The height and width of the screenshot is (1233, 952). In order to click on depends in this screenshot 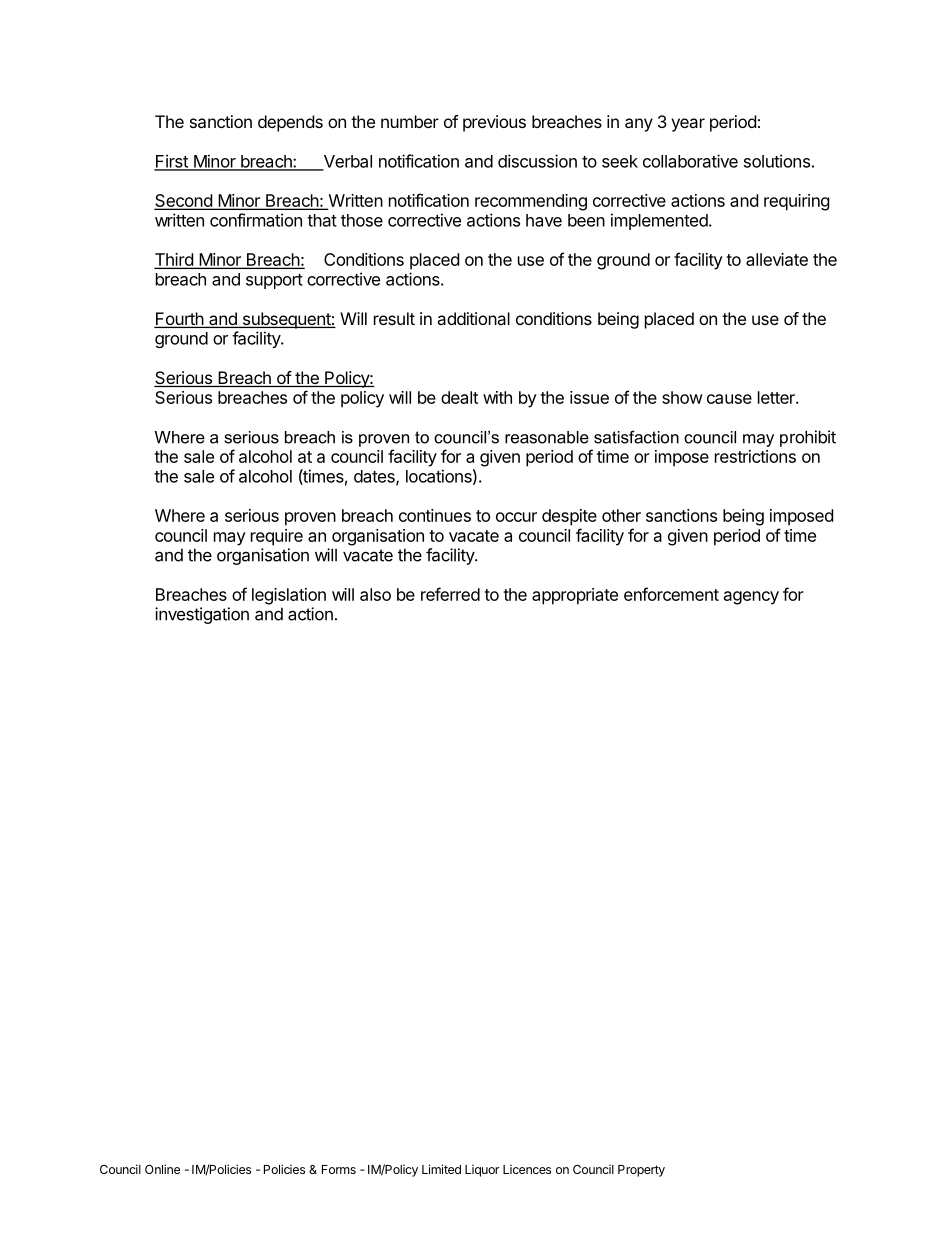, I will do `click(290, 123)`.
